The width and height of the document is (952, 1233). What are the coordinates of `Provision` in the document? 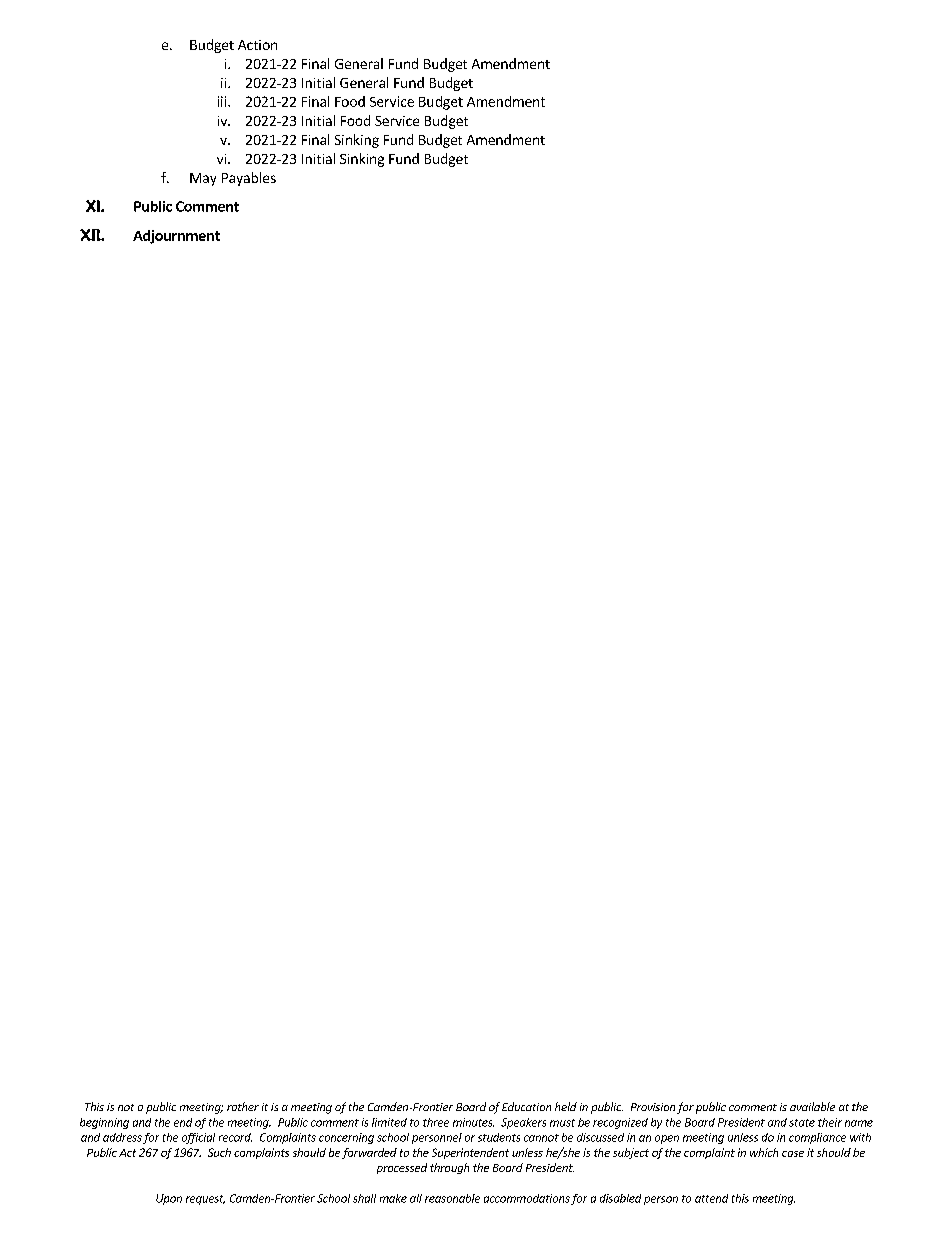 It's located at (653, 1107).
